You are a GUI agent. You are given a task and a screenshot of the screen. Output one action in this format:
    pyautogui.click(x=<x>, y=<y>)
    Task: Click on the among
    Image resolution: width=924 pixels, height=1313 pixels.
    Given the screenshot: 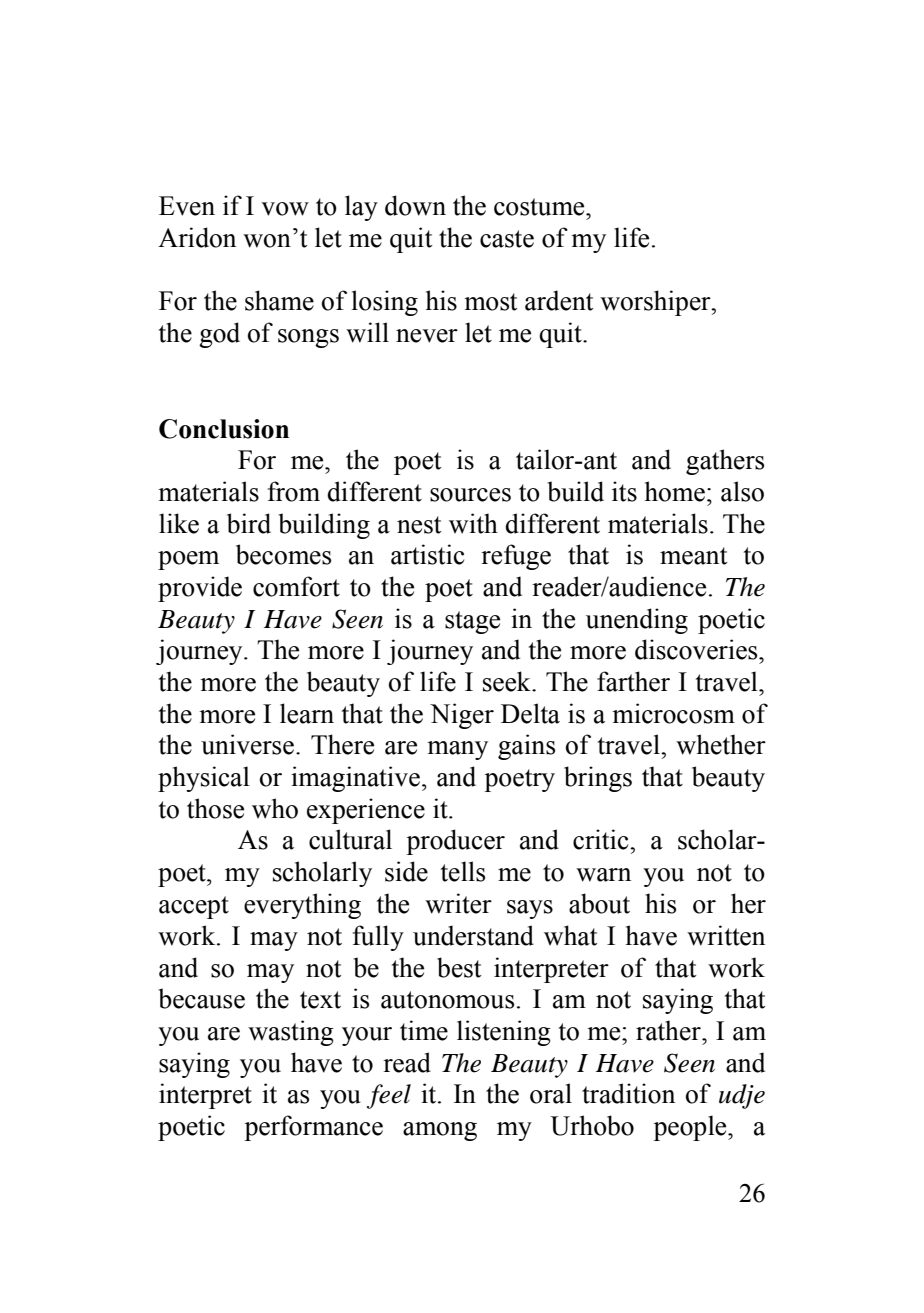 What is the action you would take?
    pyautogui.click(x=440, y=1131)
